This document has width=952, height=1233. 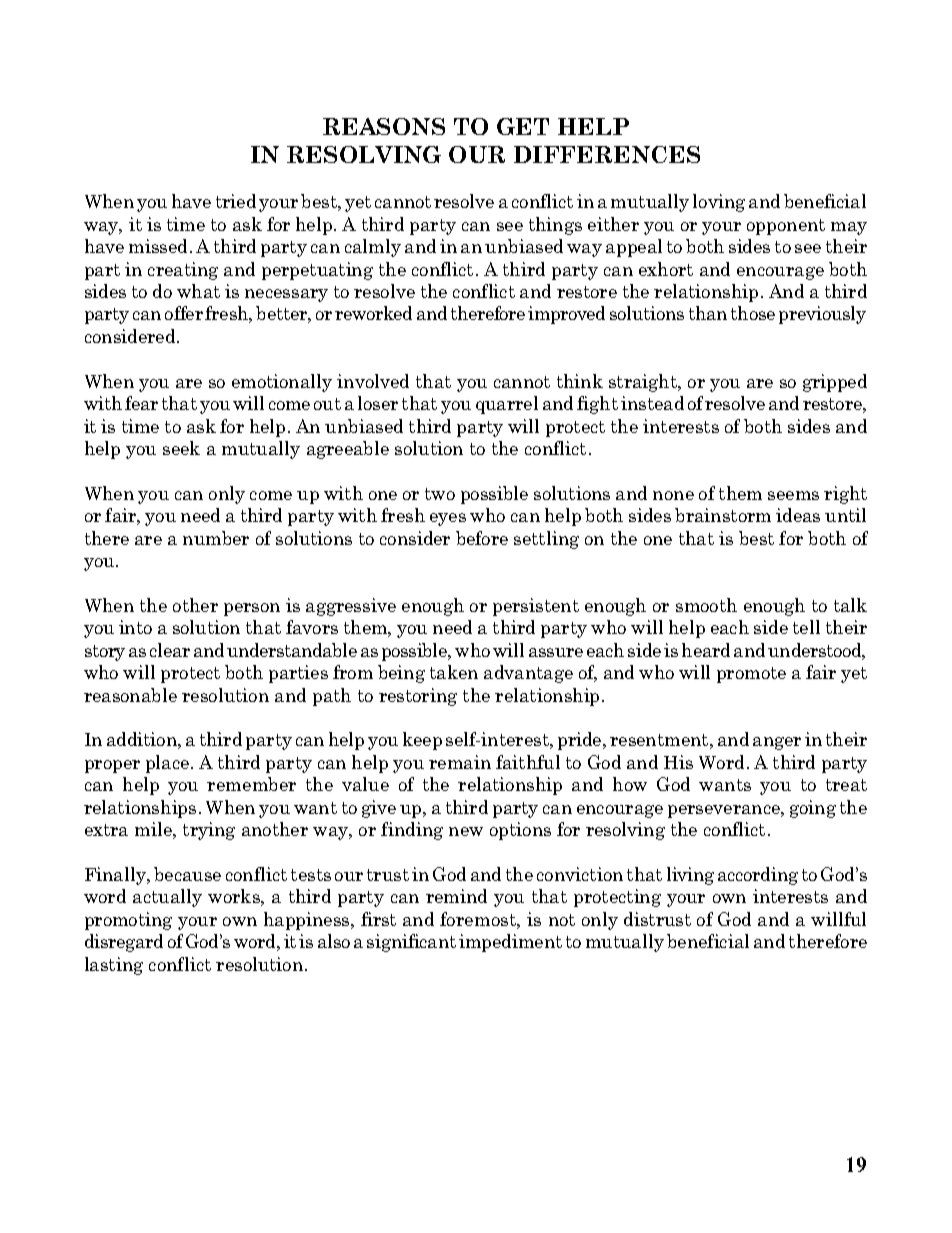 I want to click on before, so click(x=482, y=538).
